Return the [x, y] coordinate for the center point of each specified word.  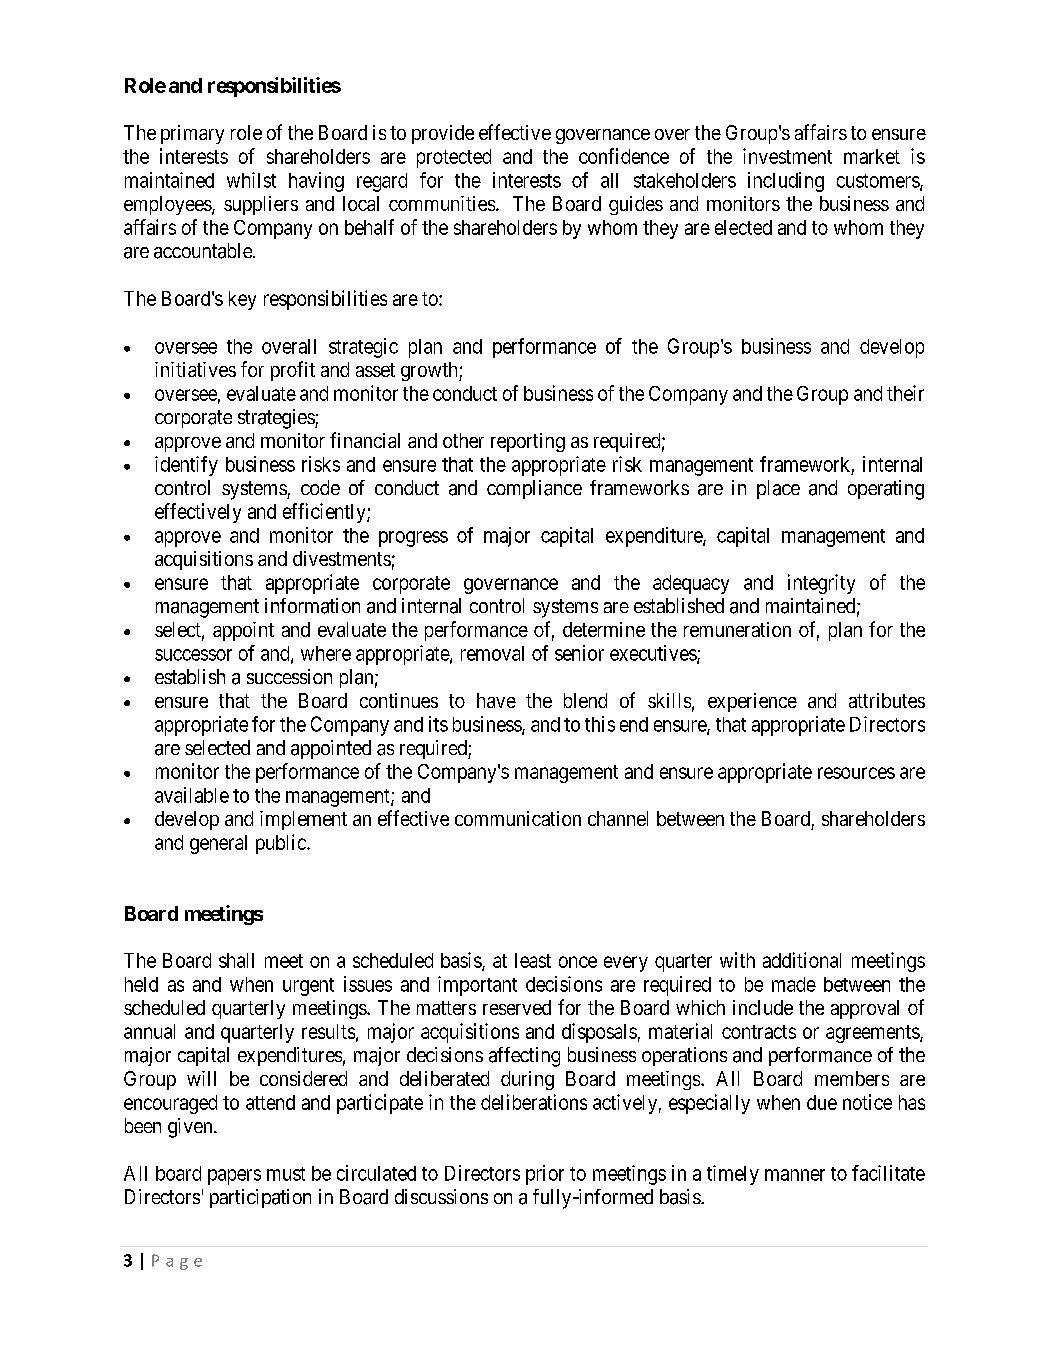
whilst [251, 180]
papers [234, 1177]
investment [787, 156]
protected [454, 158]
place [778, 489]
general [218, 844]
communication [518, 818]
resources [856, 773]
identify [186, 466]
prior [545, 1175]
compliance [534, 489]
